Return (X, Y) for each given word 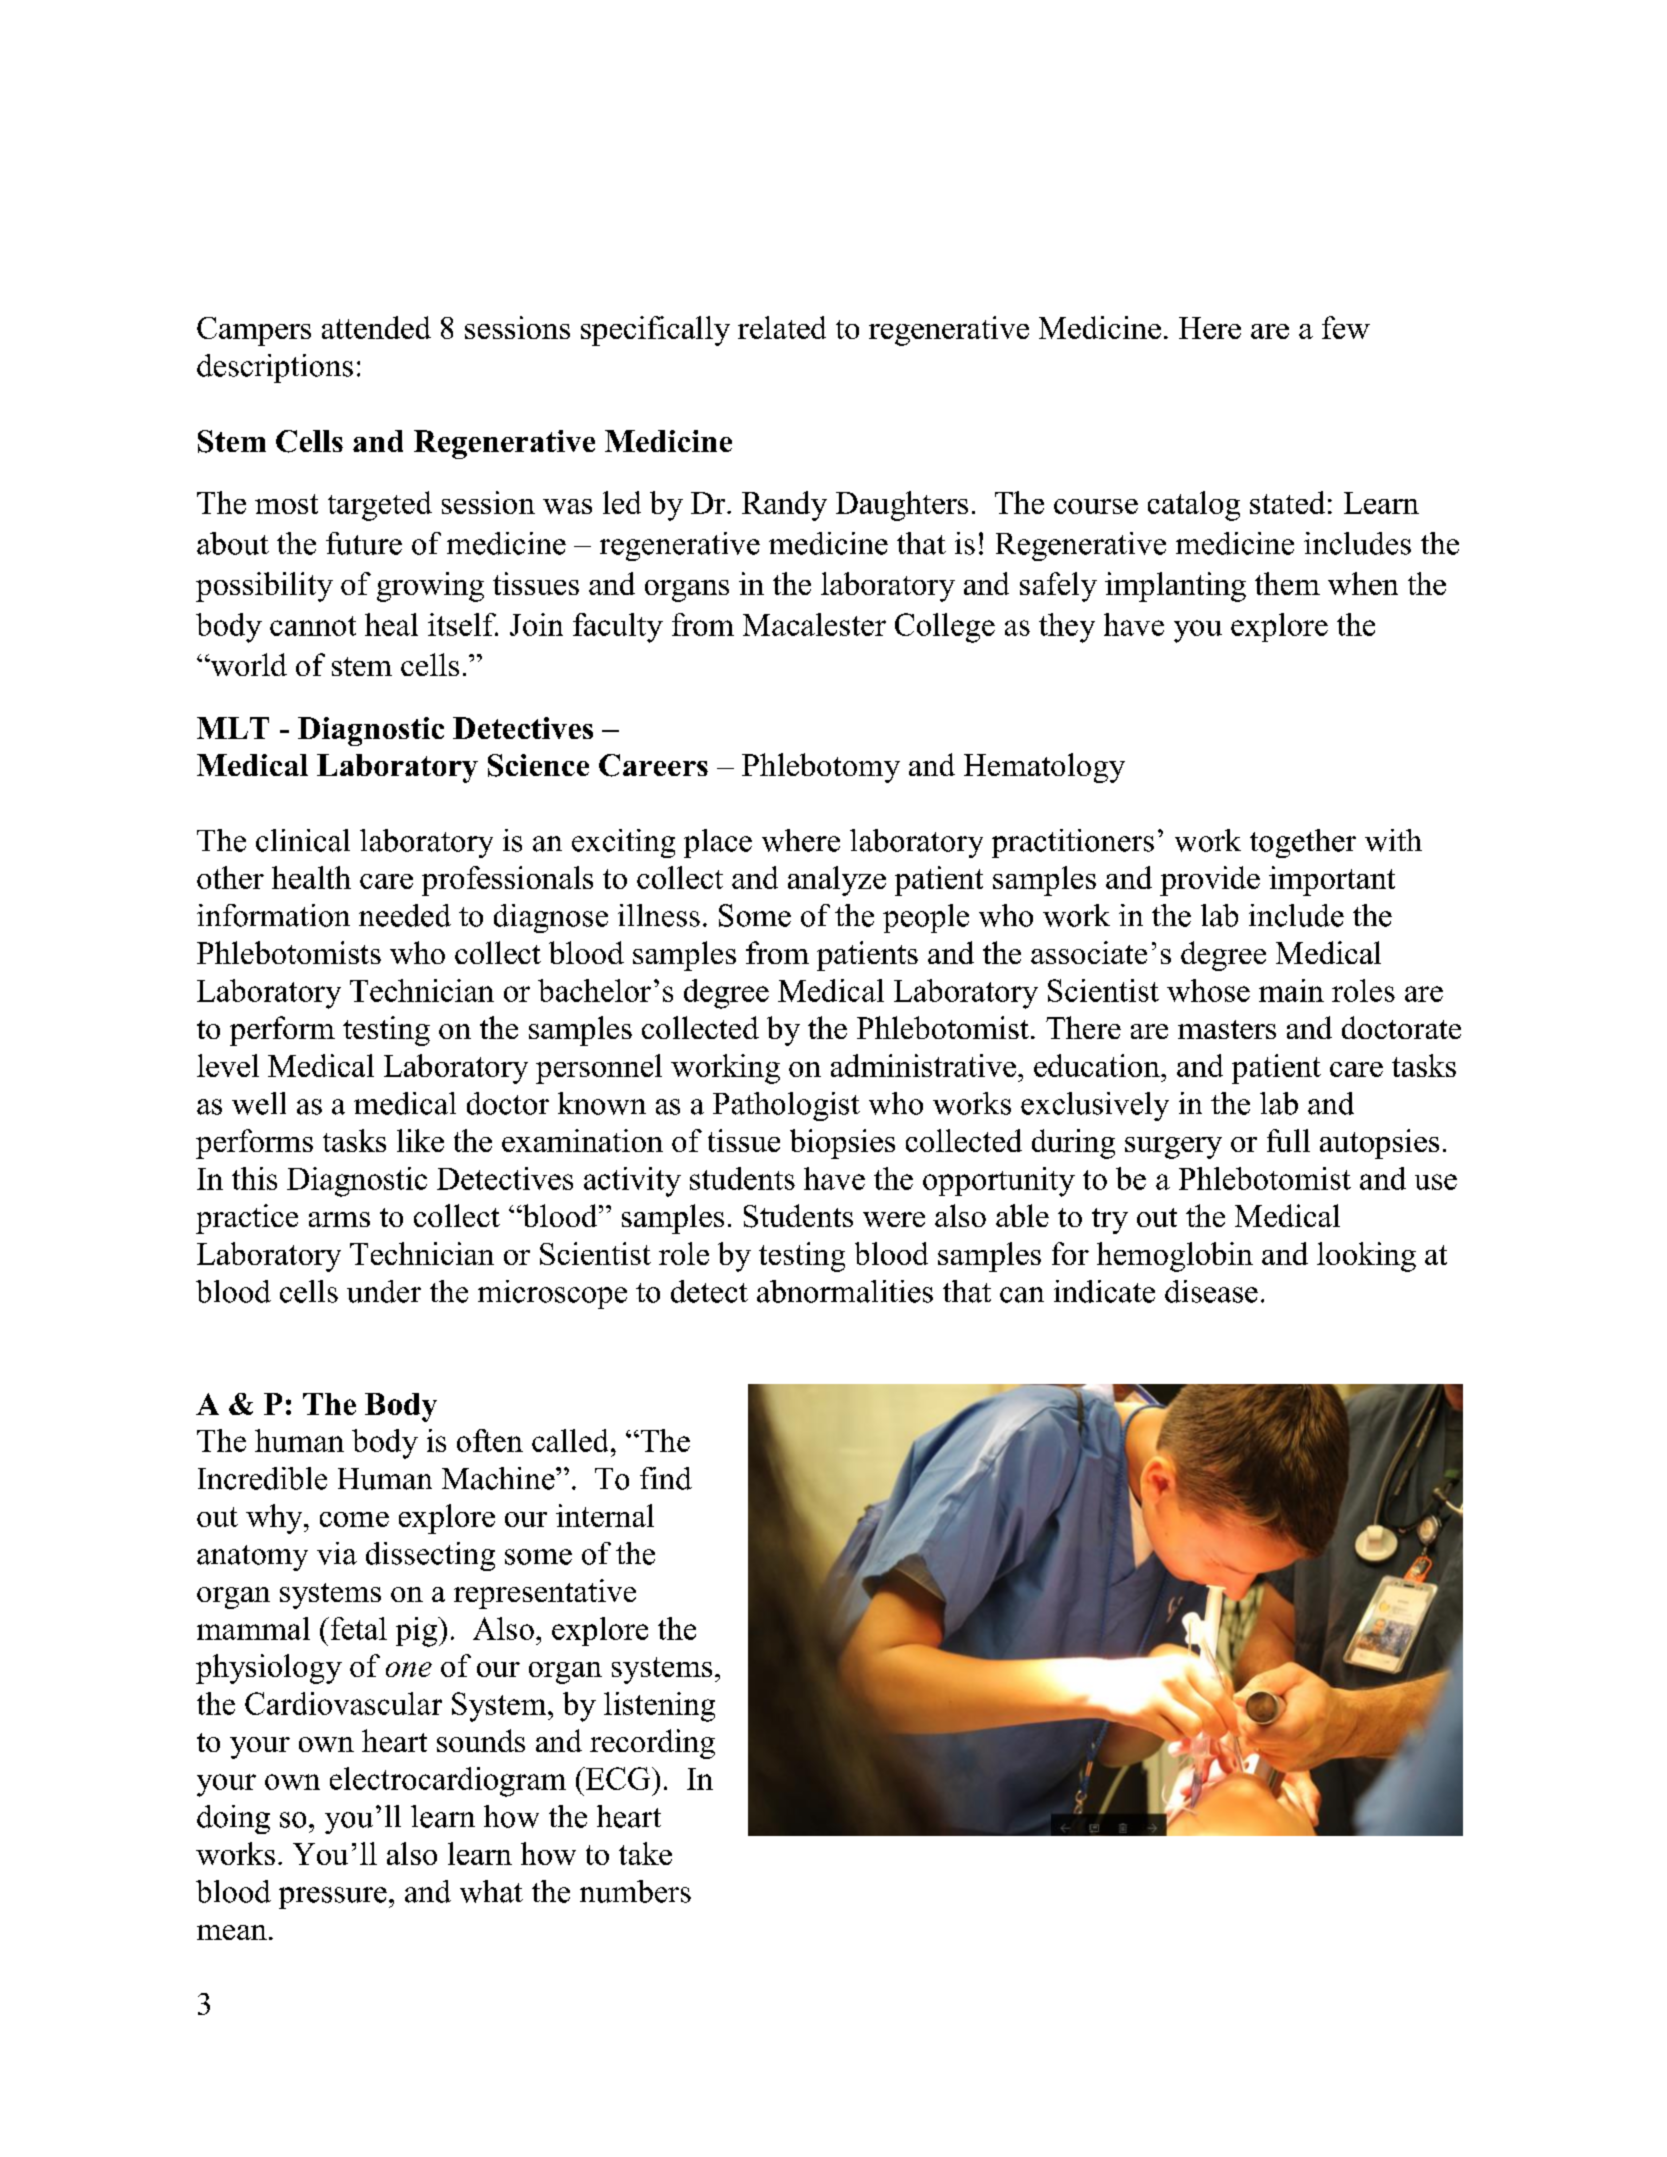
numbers (635, 1891)
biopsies (842, 1144)
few (1346, 327)
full (1288, 1140)
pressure (333, 1898)
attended (376, 327)
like (420, 1140)
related (782, 327)
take (645, 1853)
